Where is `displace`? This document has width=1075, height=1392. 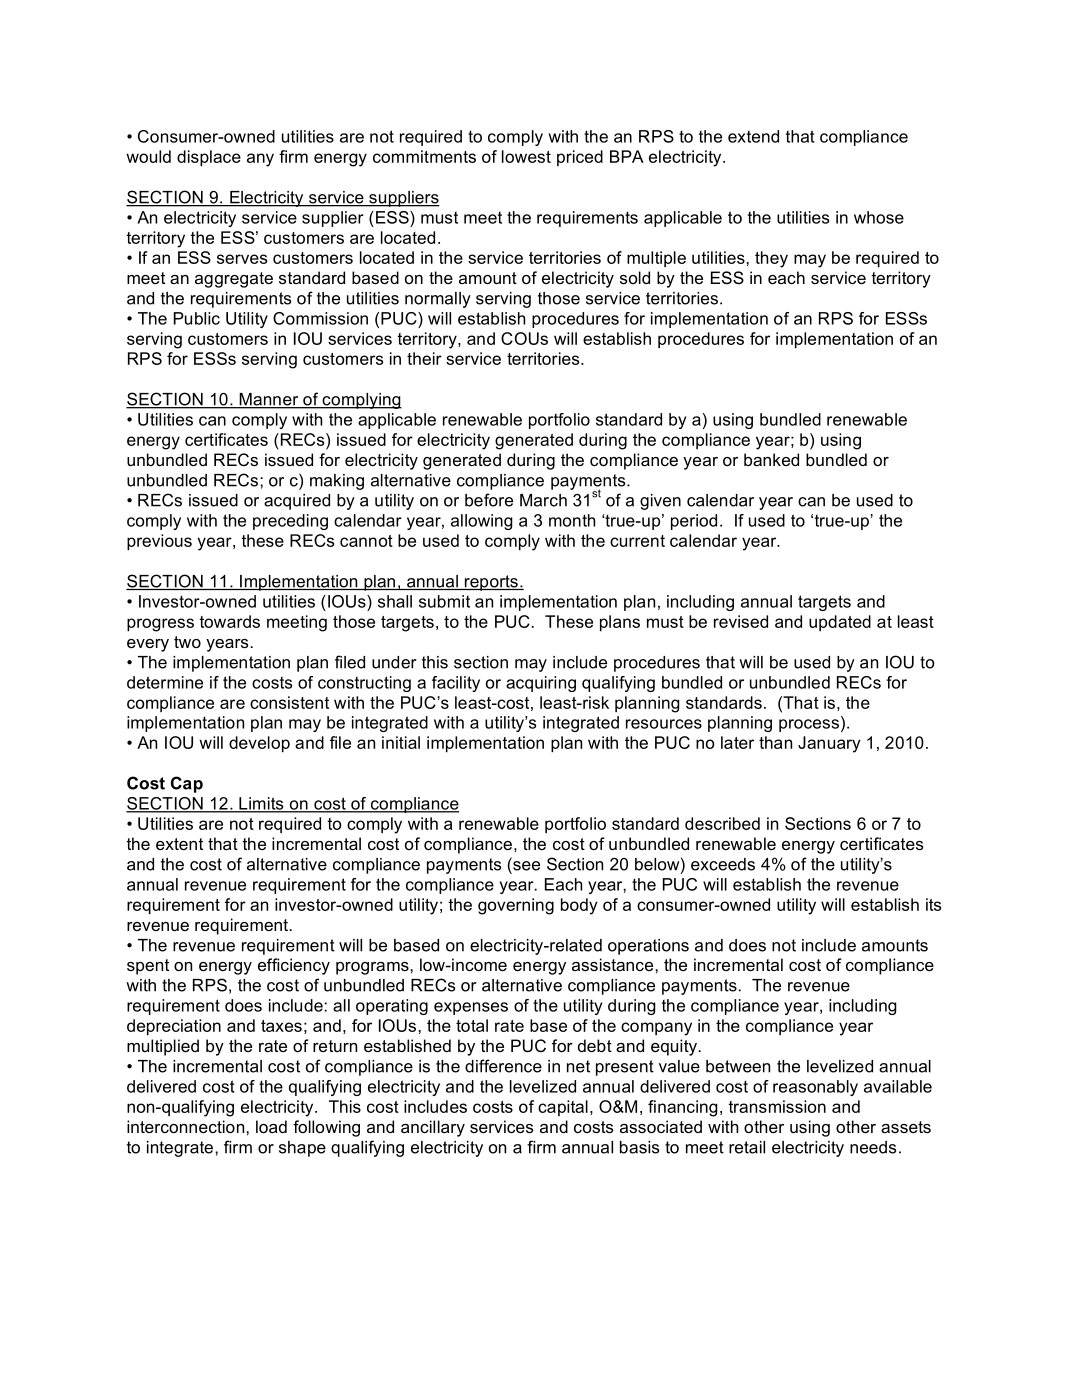 displace is located at coordinates (209, 158).
